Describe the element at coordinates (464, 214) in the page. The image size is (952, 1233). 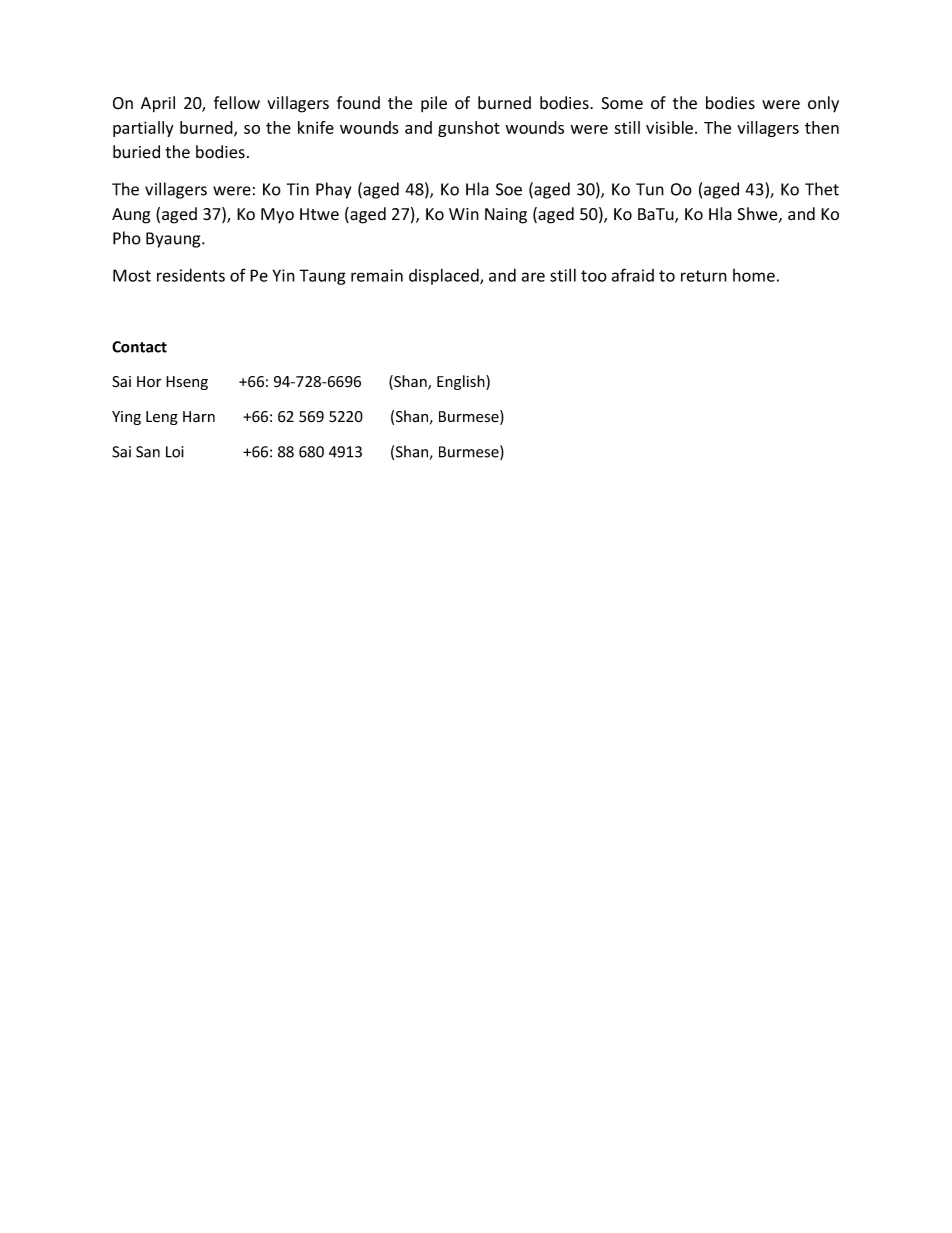
I see `Win` at that location.
